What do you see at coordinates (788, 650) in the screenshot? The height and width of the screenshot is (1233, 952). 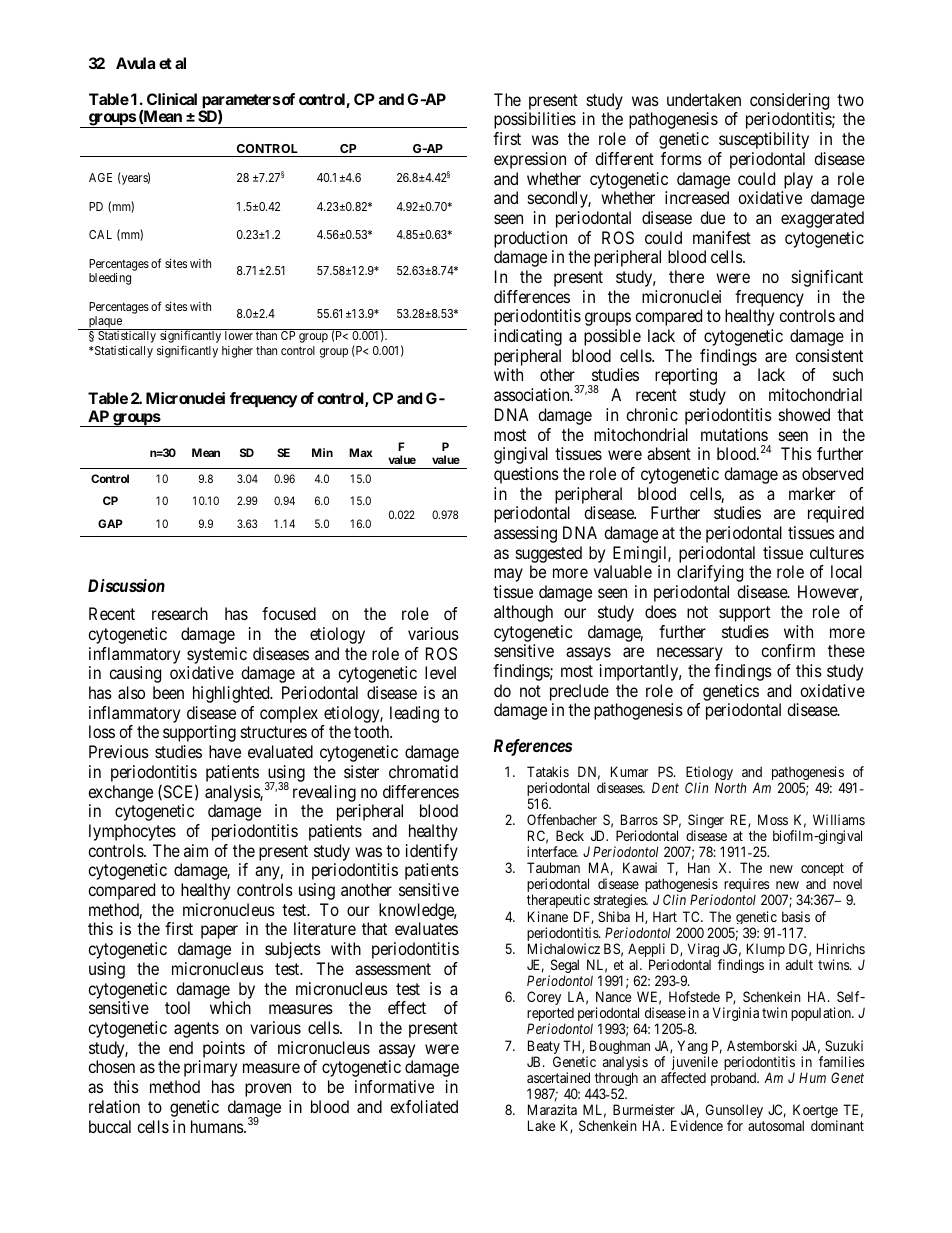 I see `confirm` at bounding box center [788, 650].
